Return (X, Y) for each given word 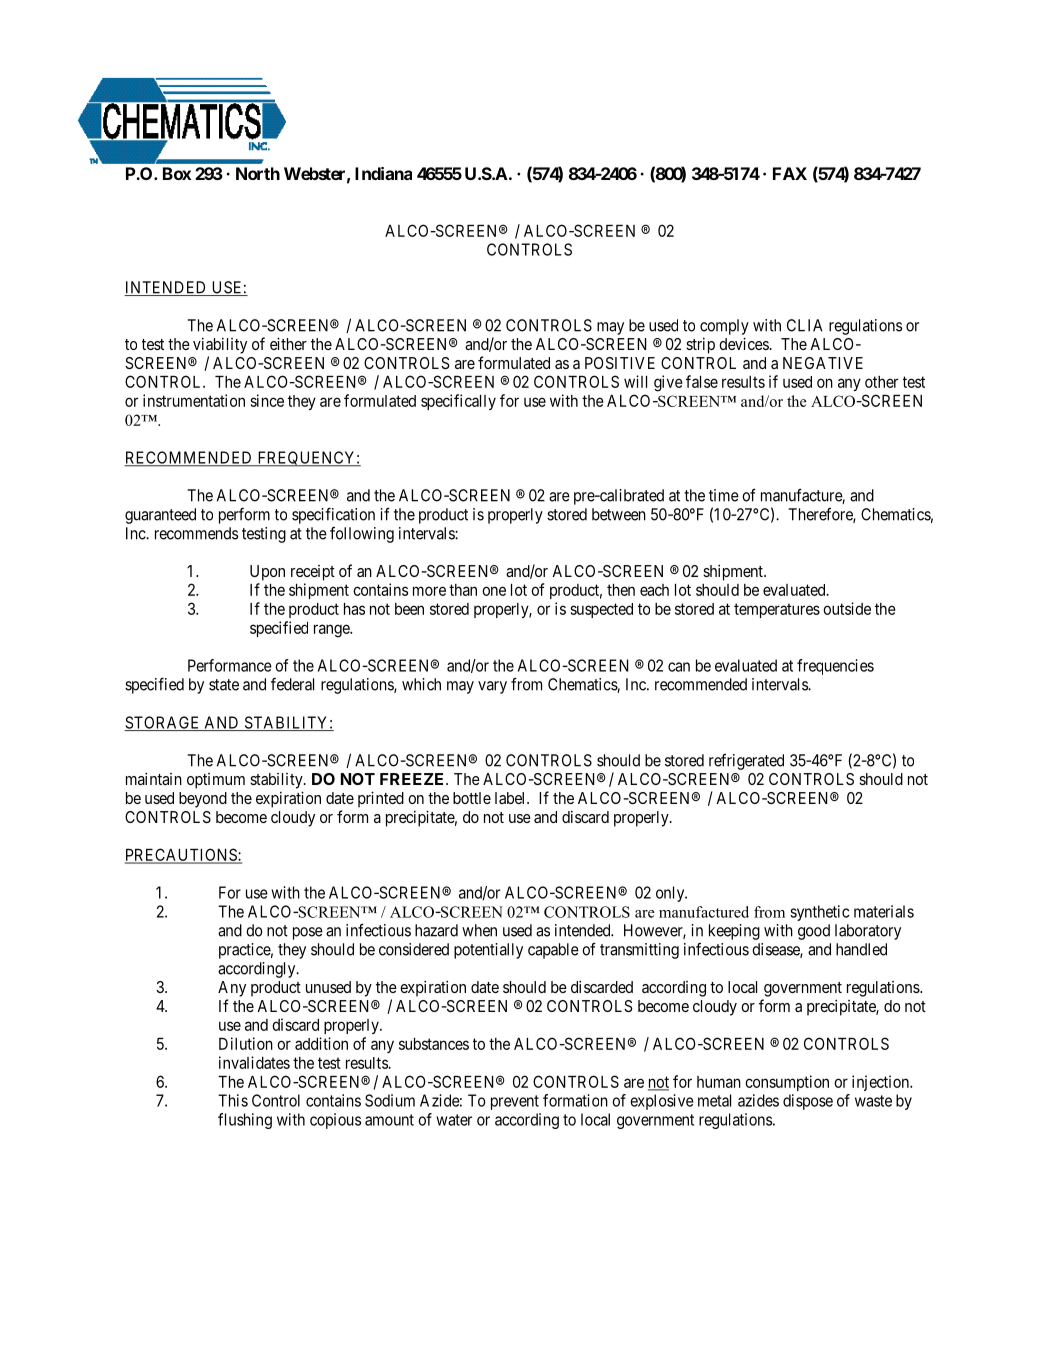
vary (492, 687)
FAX (790, 173)
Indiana (383, 173)
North (258, 173)
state (224, 685)
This (233, 1100)
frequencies (835, 667)
